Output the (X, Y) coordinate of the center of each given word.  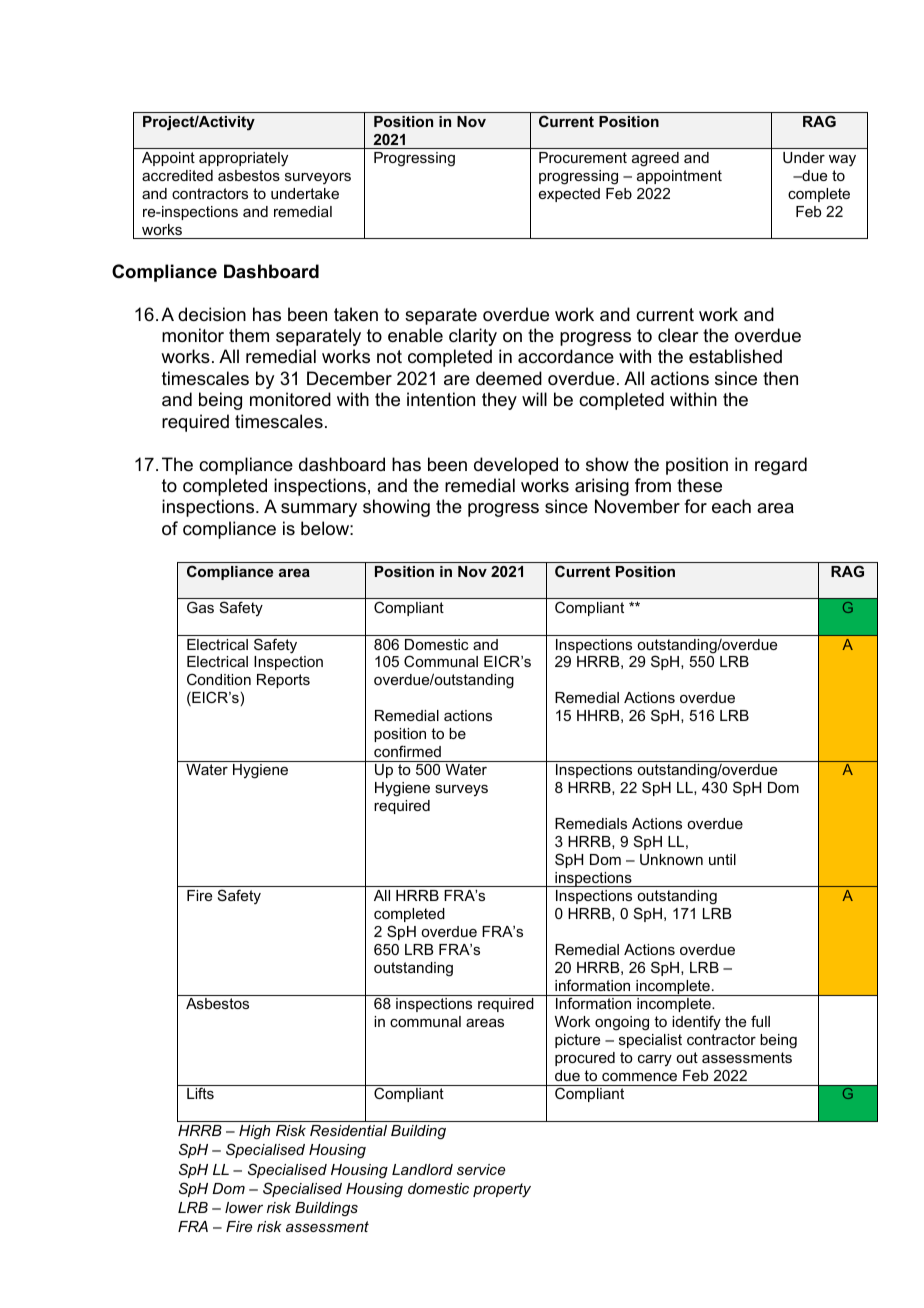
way (842, 161)
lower (244, 1207)
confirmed (407, 751)
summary (319, 510)
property (502, 1190)
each (731, 506)
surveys (461, 790)
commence (639, 1077)
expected (569, 195)
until (722, 859)
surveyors (318, 178)
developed (516, 466)
